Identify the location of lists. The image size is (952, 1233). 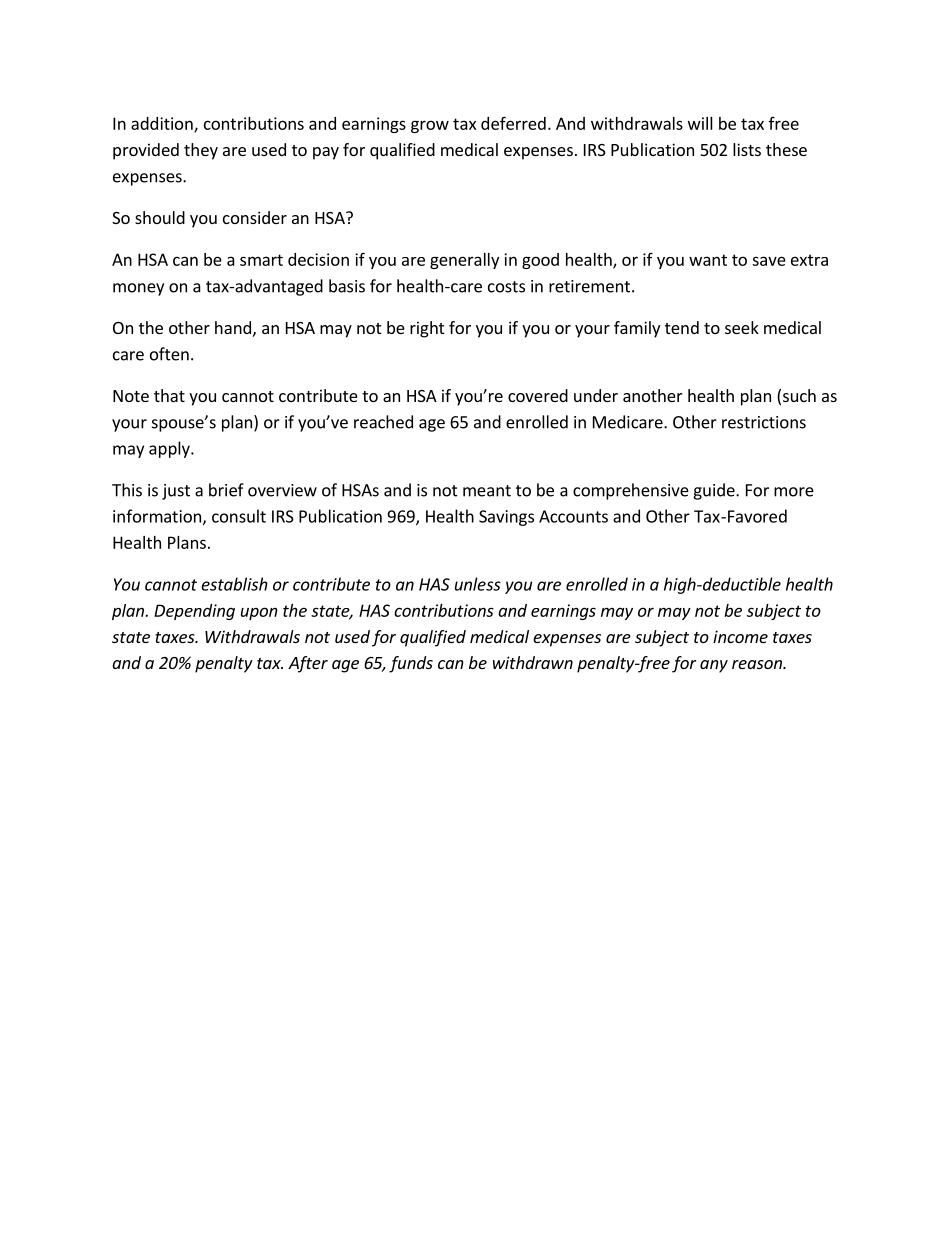
(747, 149).
